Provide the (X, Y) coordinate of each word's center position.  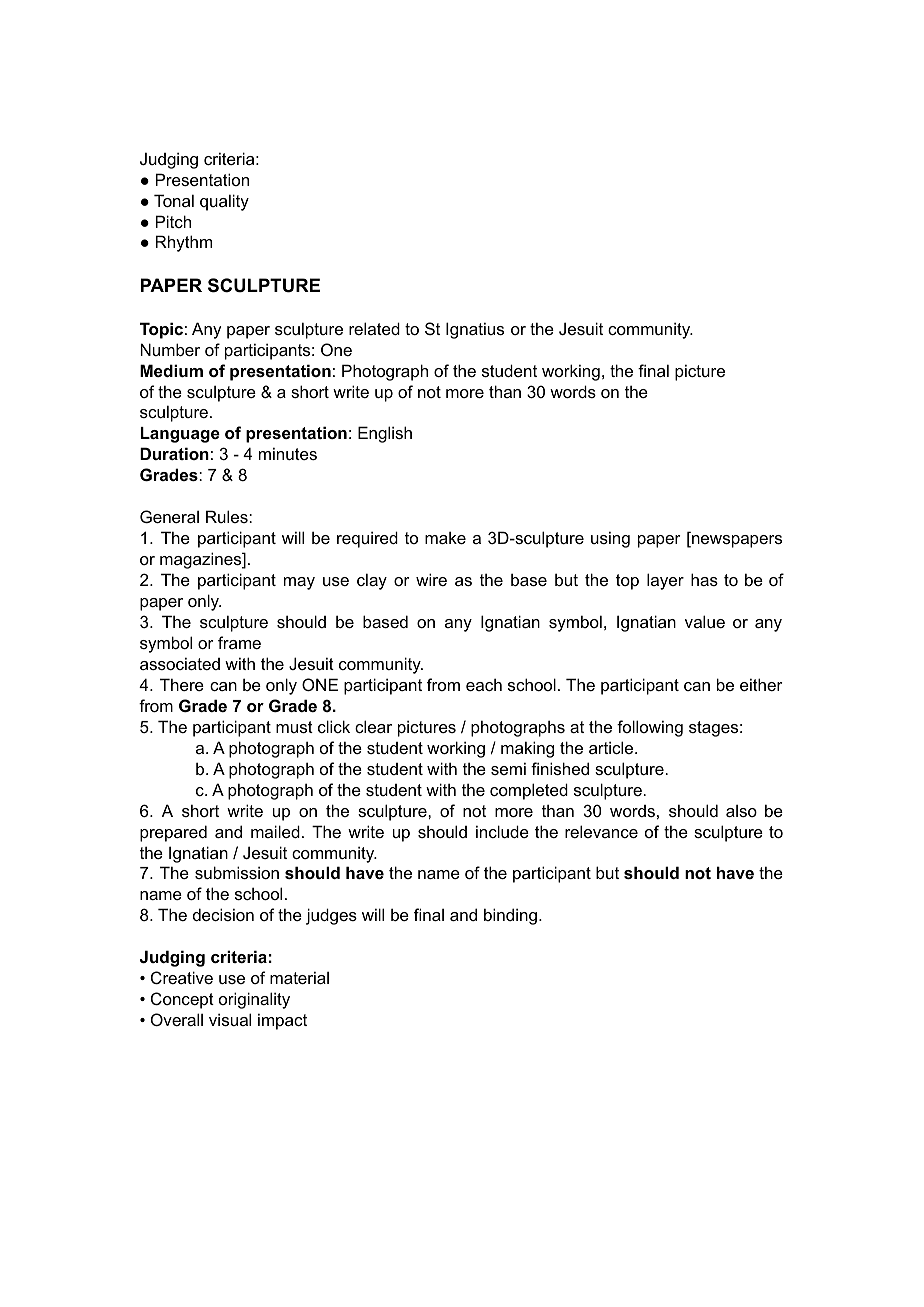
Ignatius (475, 330)
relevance (601, 831)
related (374, 328)
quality (224, 202)
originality (254, 1000)
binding (510, 916)
